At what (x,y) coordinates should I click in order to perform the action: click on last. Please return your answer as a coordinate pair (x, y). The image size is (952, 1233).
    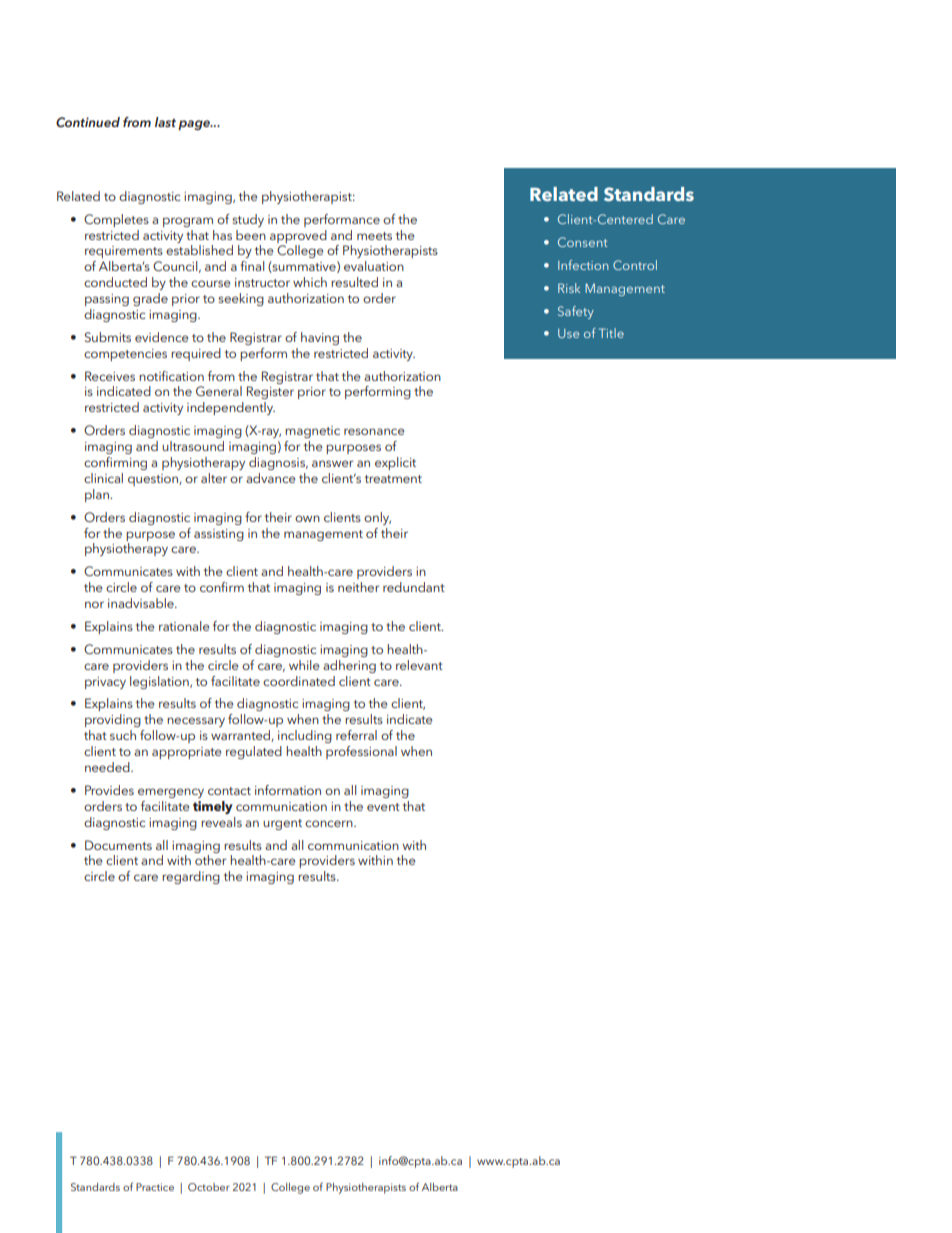
    Looking at the image, I should click on (165, 122).
